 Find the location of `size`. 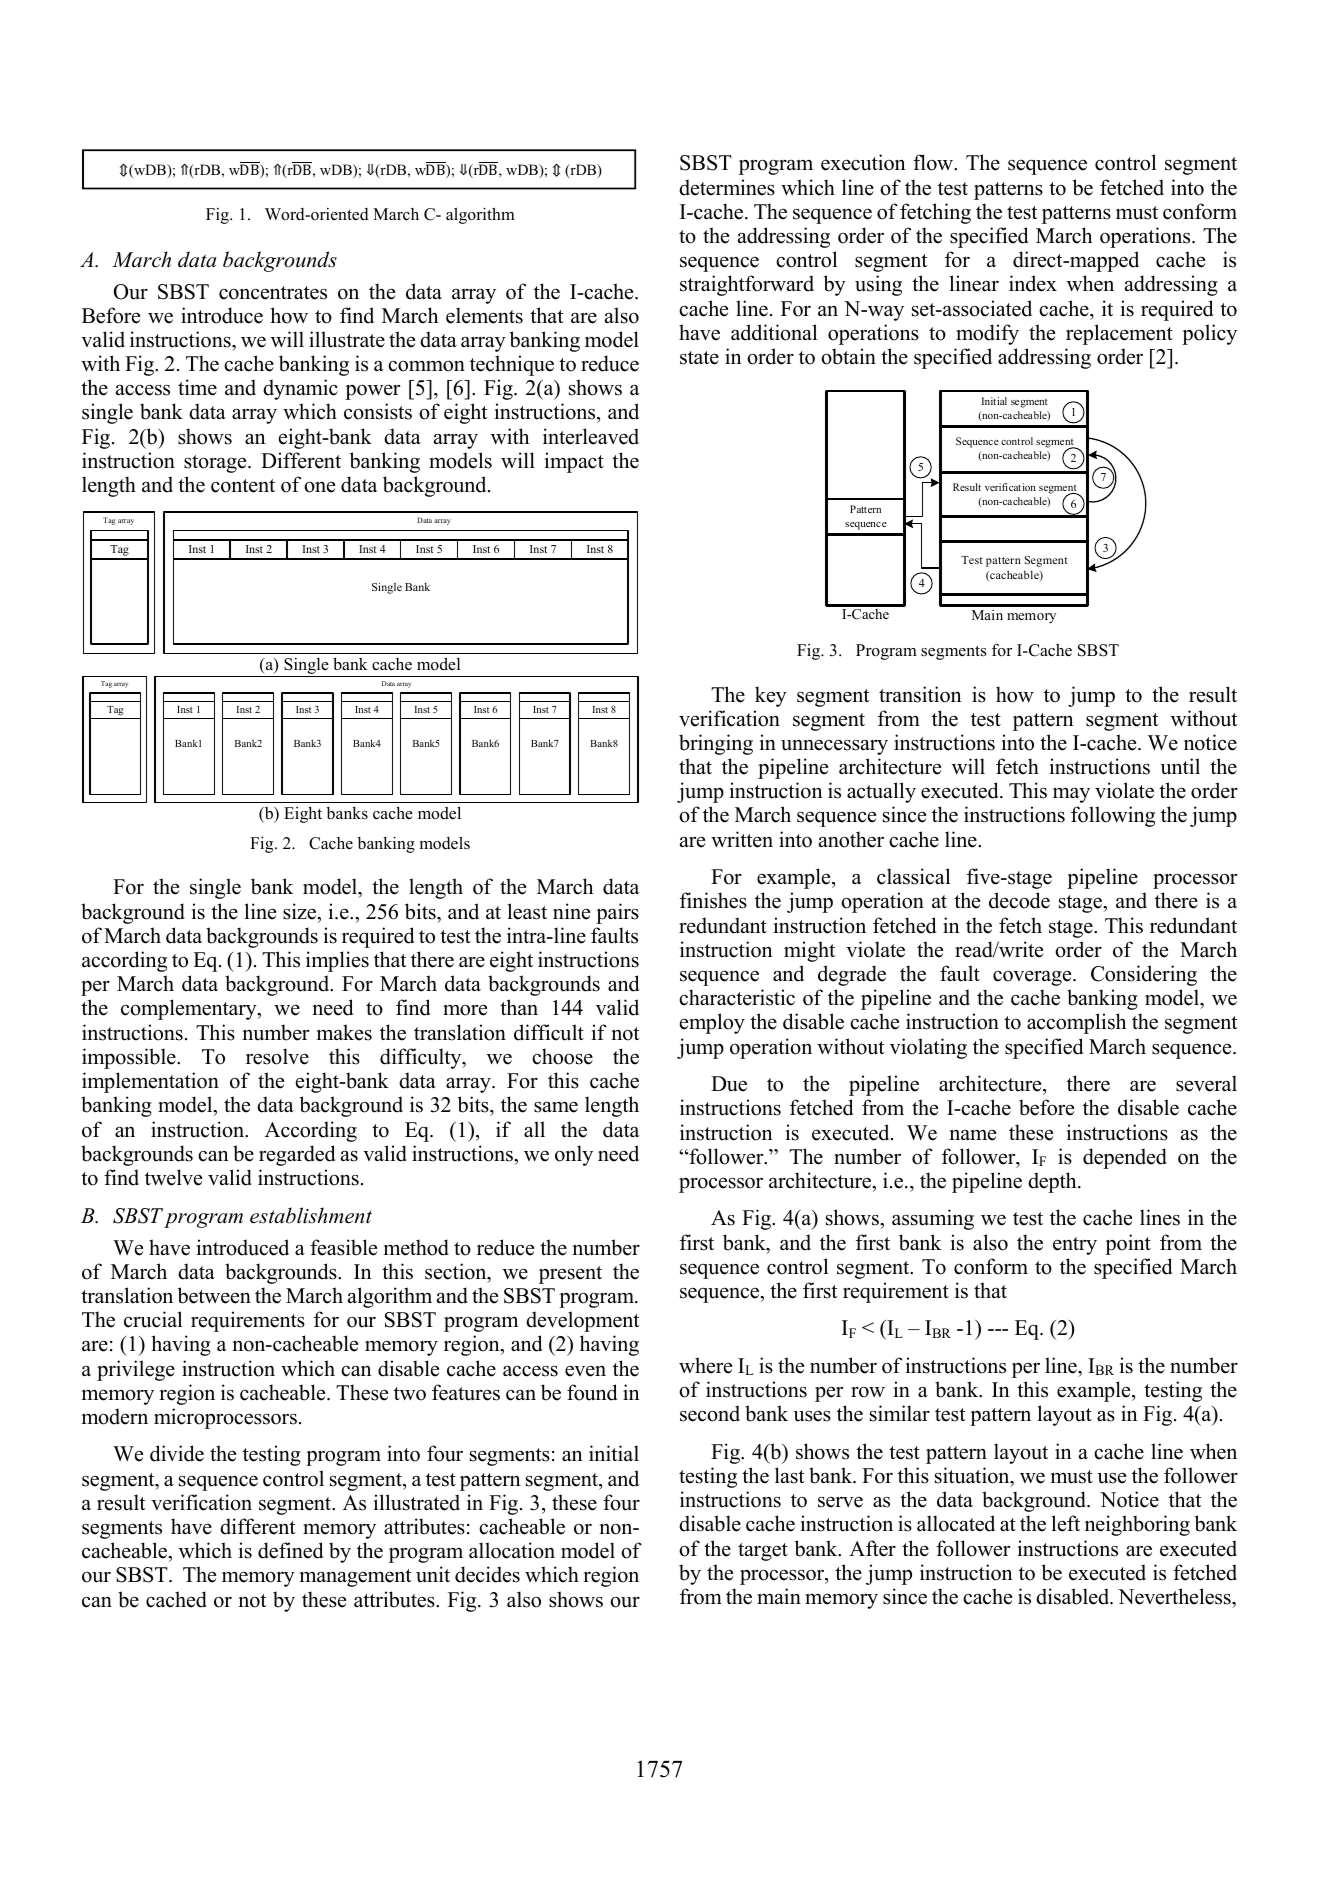

size is located at coordinates (301, 911).
